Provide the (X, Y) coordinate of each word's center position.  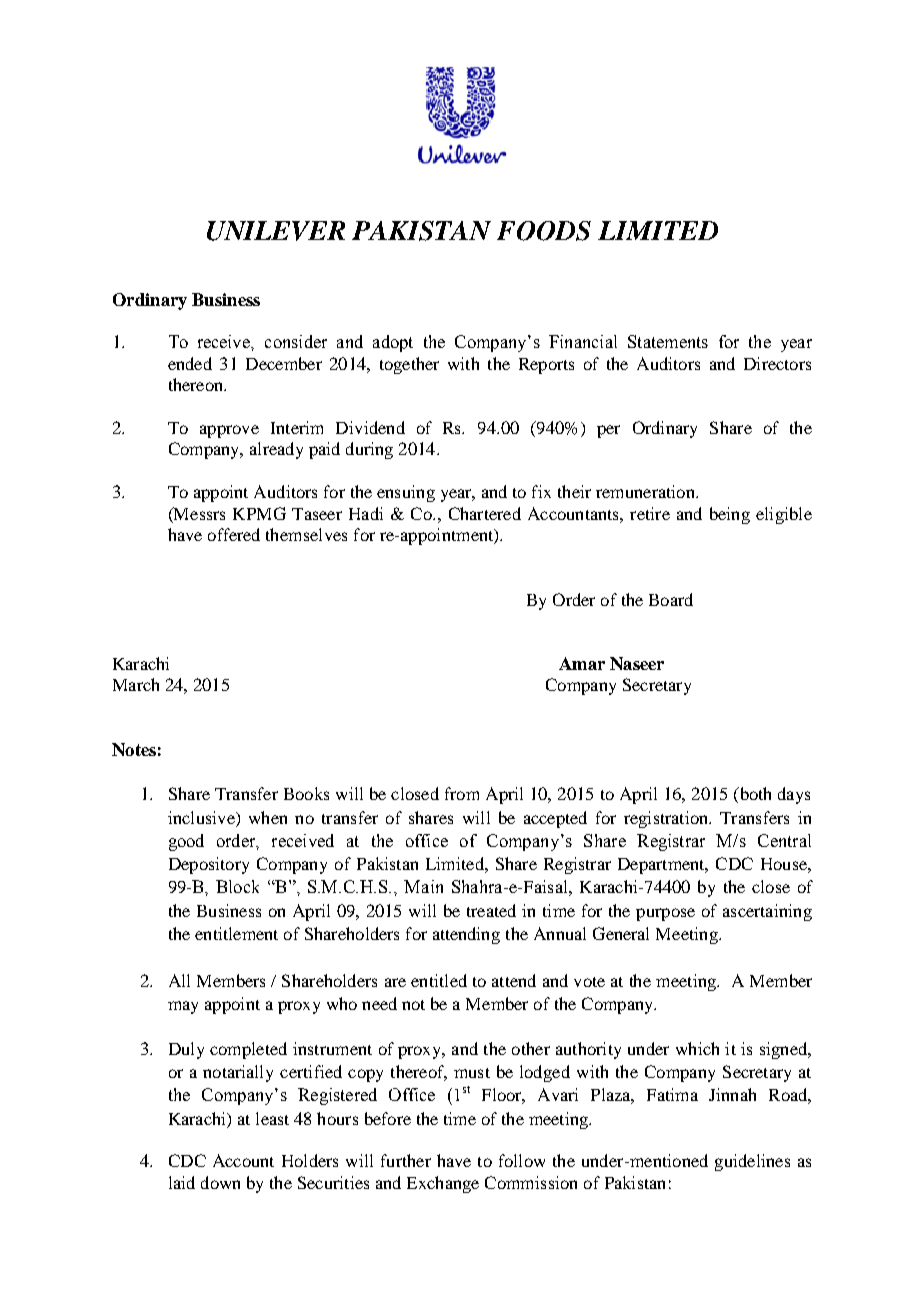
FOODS (544, 231)
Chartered (485, 513)
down (220, 1182)
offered (234, 534)
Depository (209, 865)
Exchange (443, 1184)
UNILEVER (276, 231)
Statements (668, 341)
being (730, 515)
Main (423, 886)
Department (662, 866)
